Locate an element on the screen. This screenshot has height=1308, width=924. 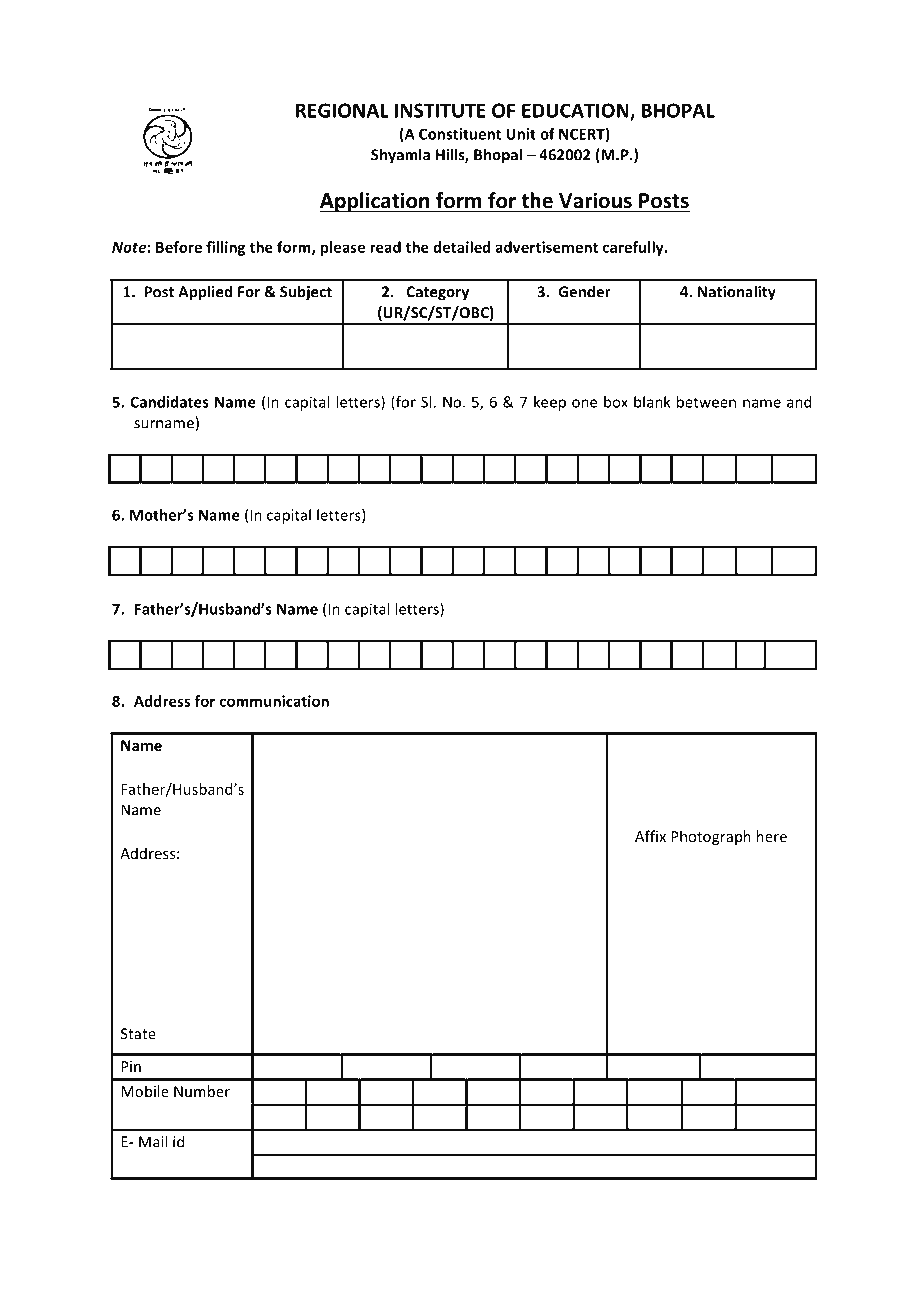
Constituent is located at coordinates (460, 134).
